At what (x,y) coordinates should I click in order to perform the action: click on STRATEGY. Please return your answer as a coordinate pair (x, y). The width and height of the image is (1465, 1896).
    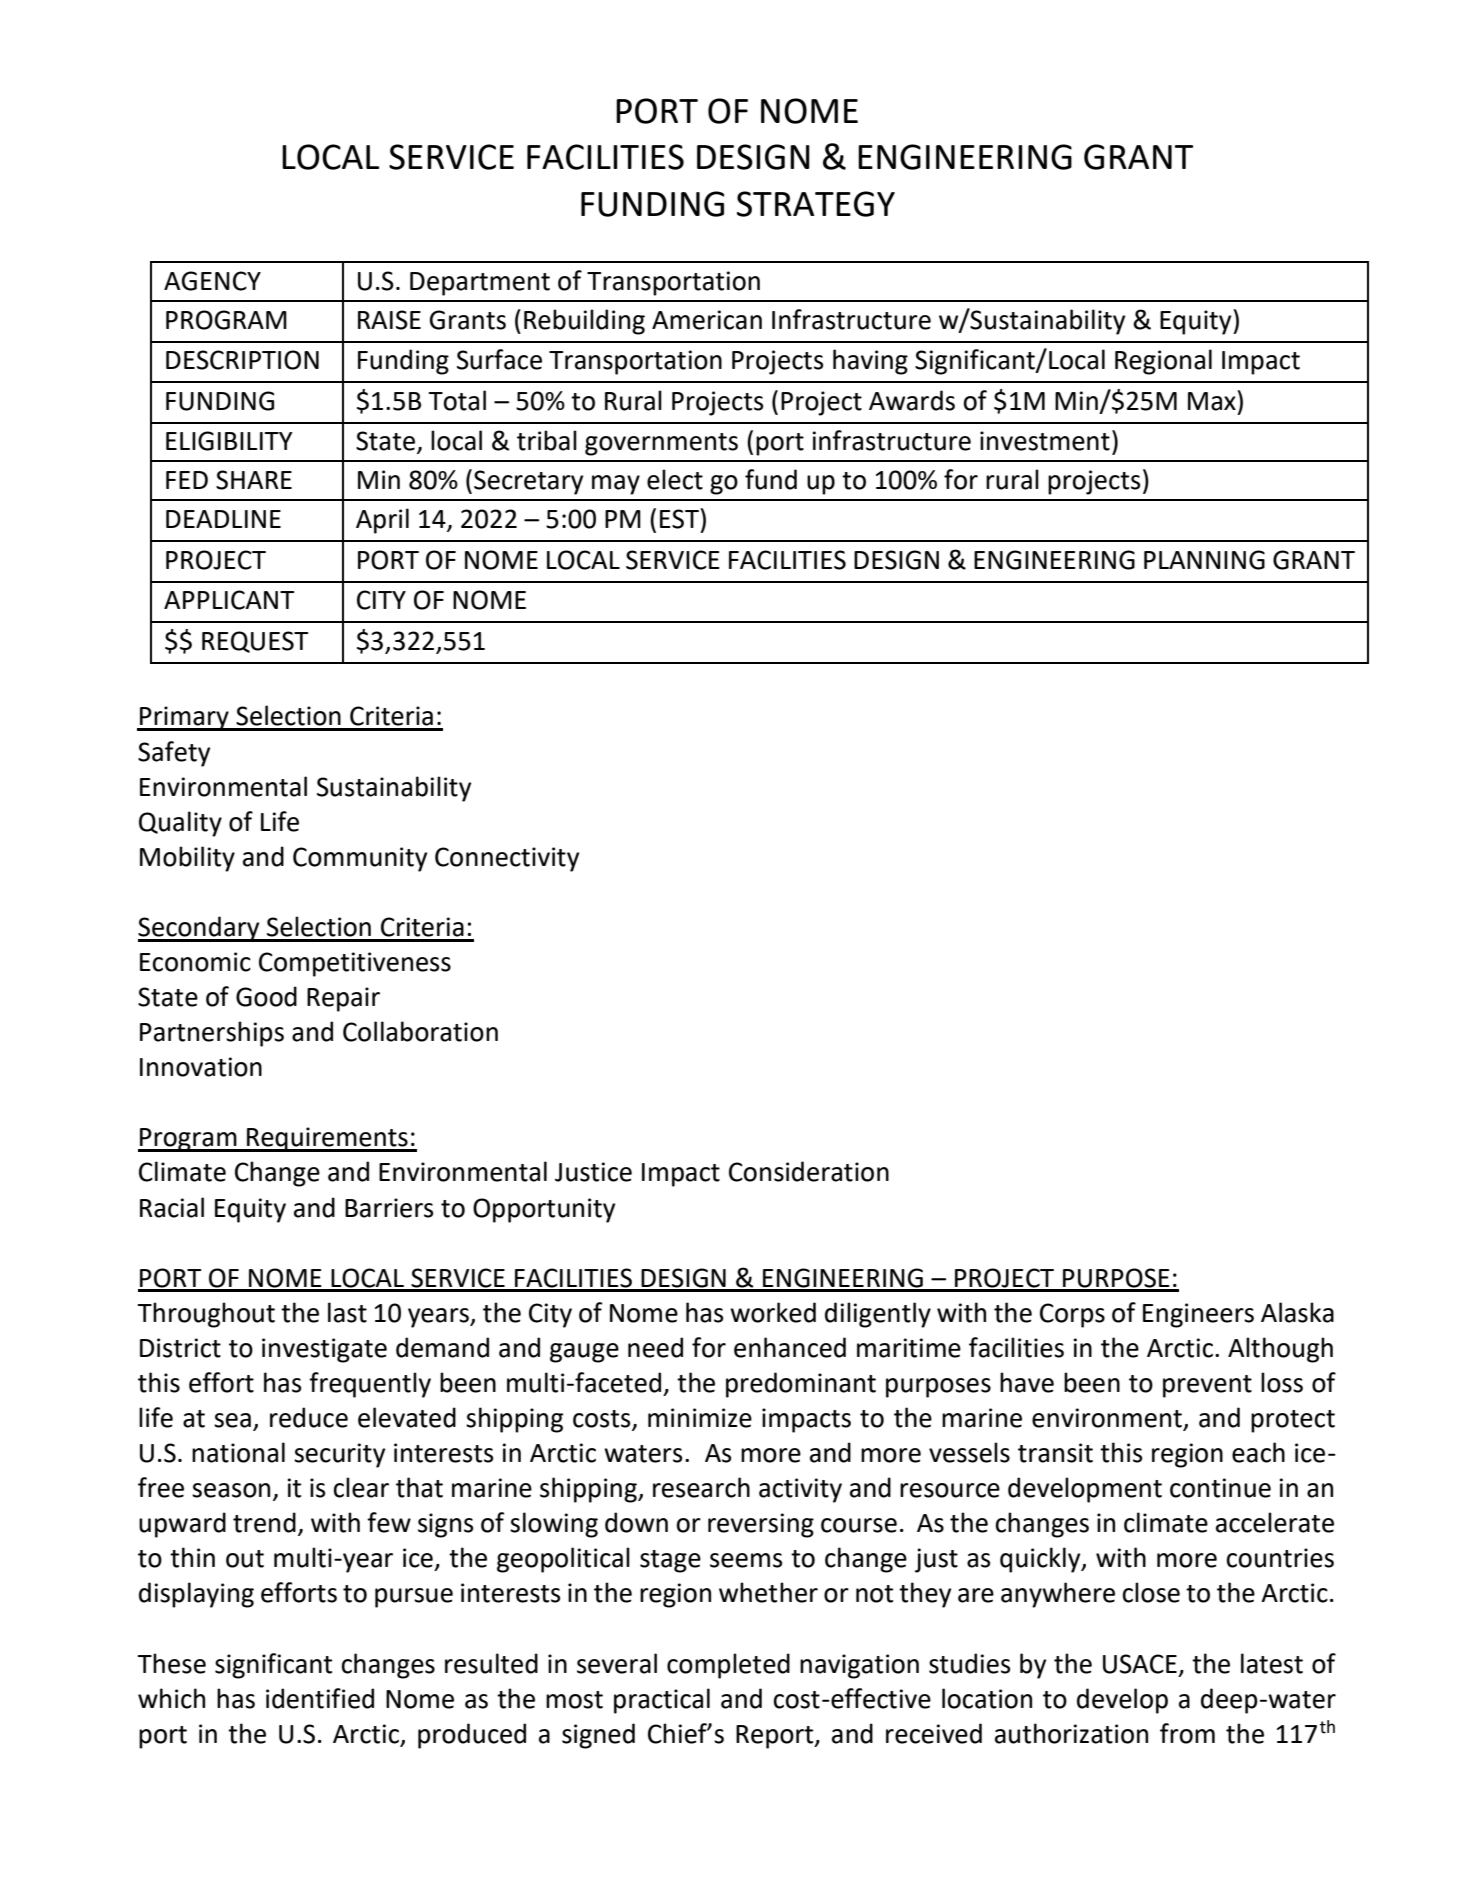
    Looking at the image, I should click on (816, 204).
